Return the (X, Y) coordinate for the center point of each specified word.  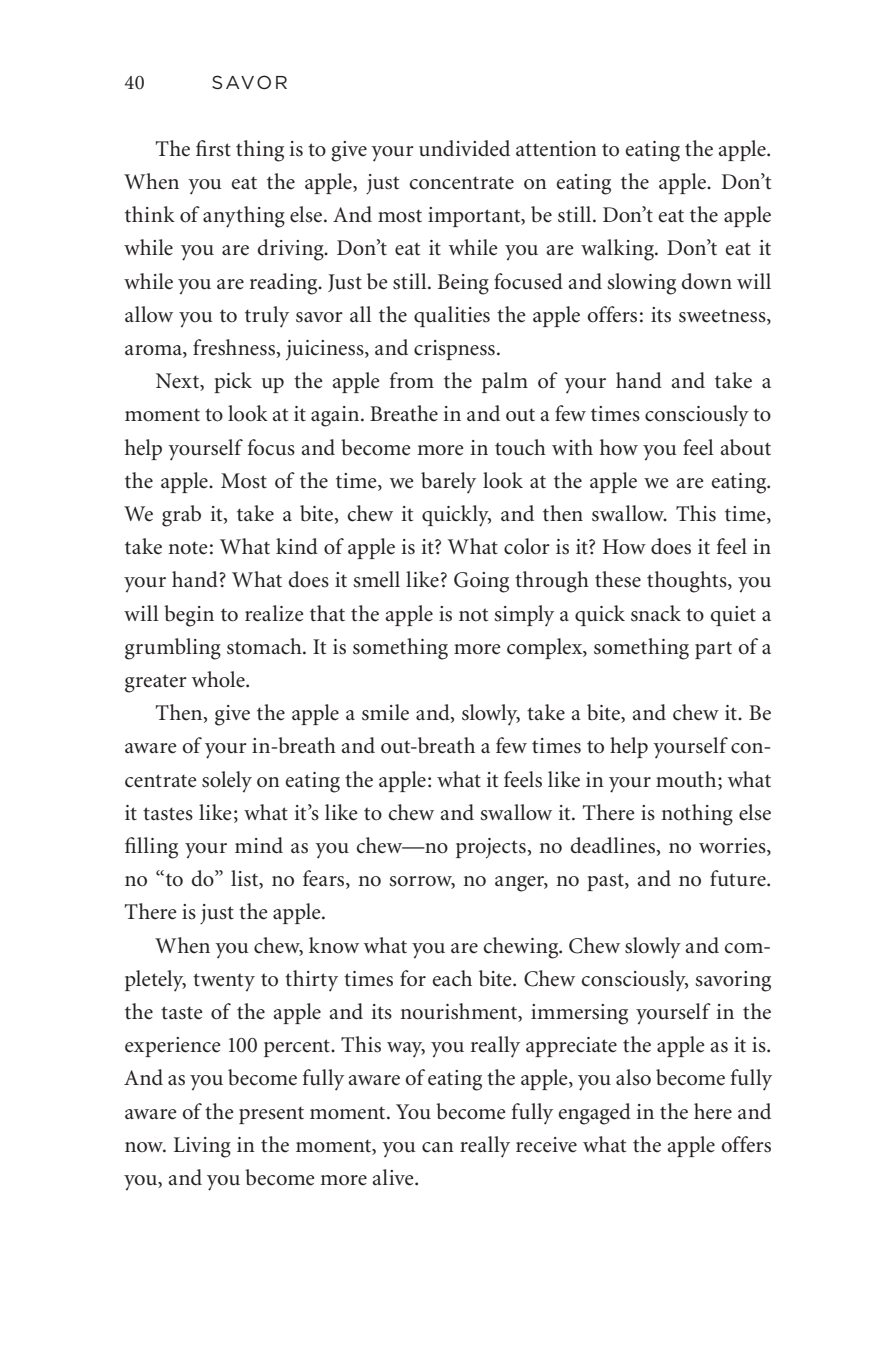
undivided (464, 148)
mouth (687, 779)
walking (618, 250)
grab (181, 516)
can (438, 1147)
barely (448, 483)
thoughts (688, 582)
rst (220, 150)
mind (259, 845)
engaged (594, 1114)
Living (202, 1147)
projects (491, 848)
